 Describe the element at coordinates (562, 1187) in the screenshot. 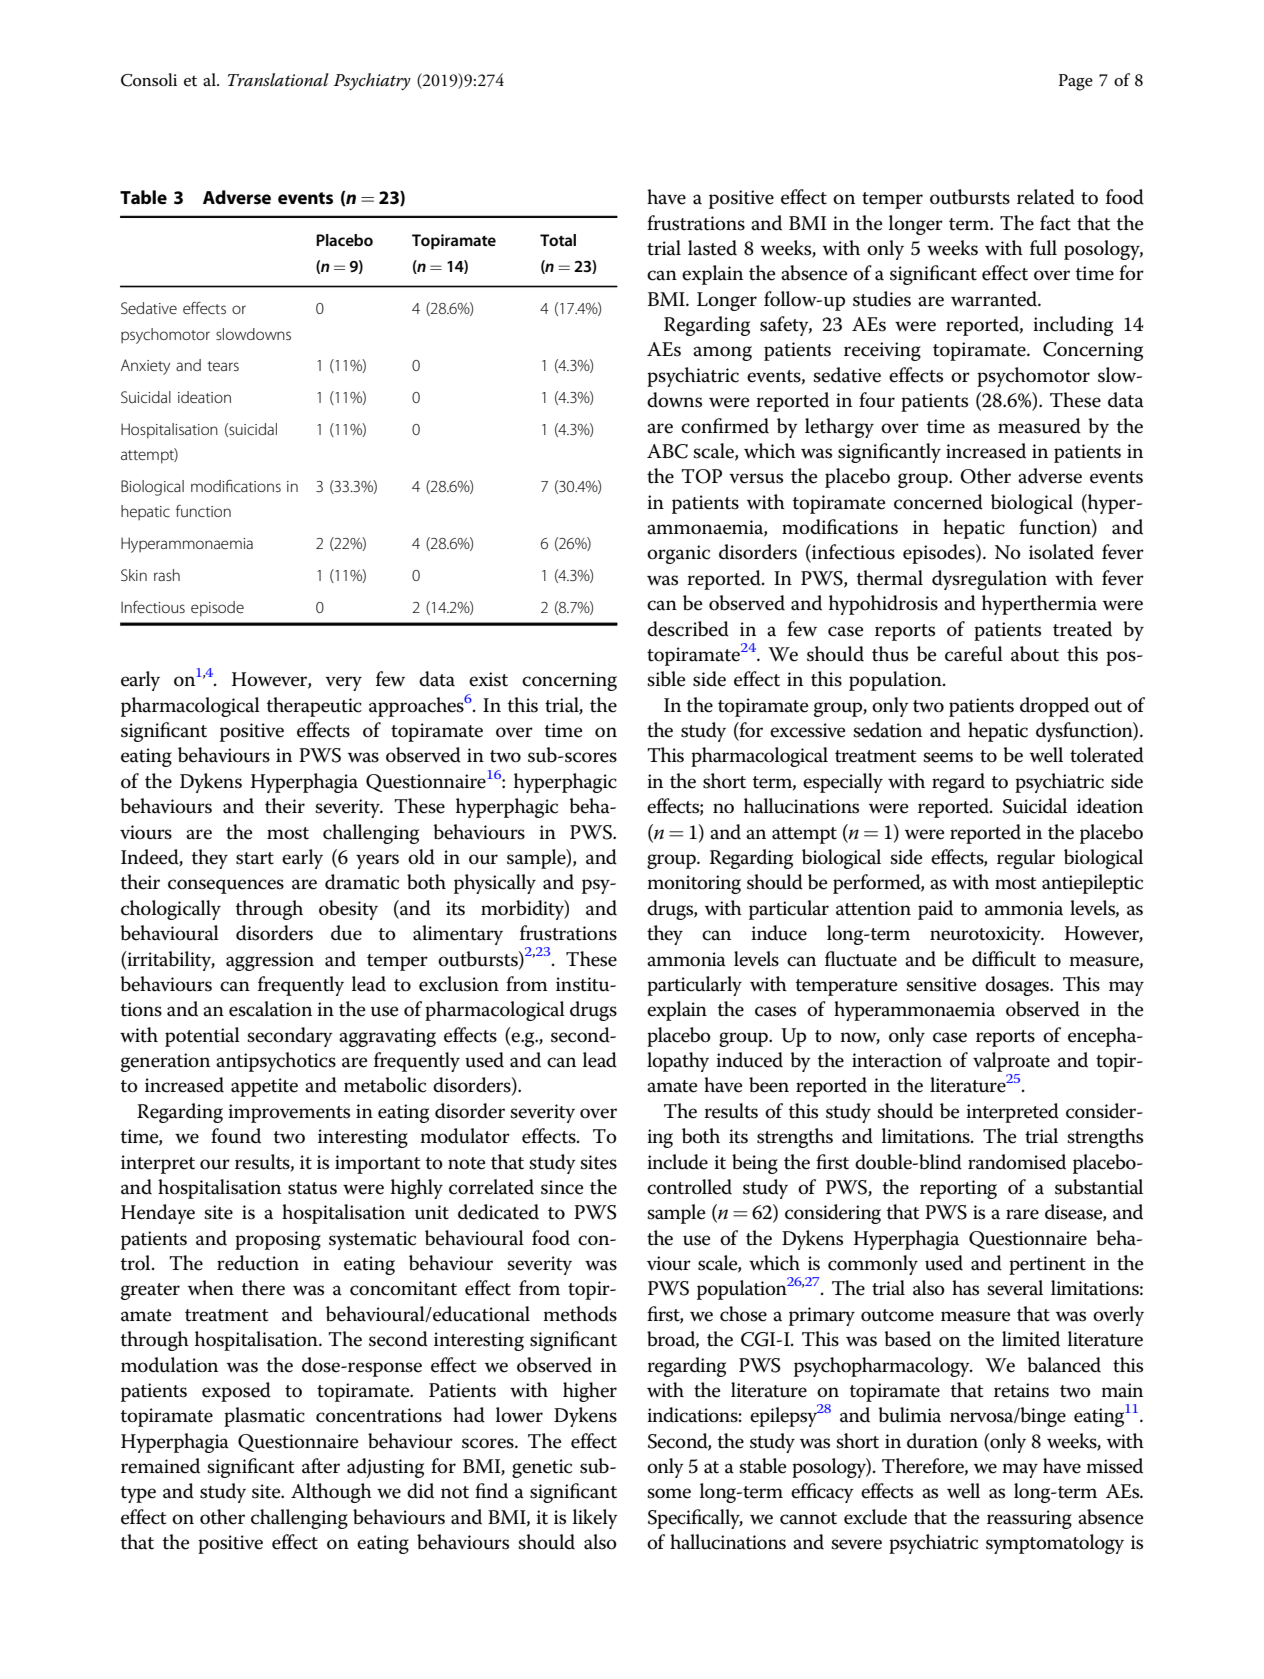

I see `since` at that location.
